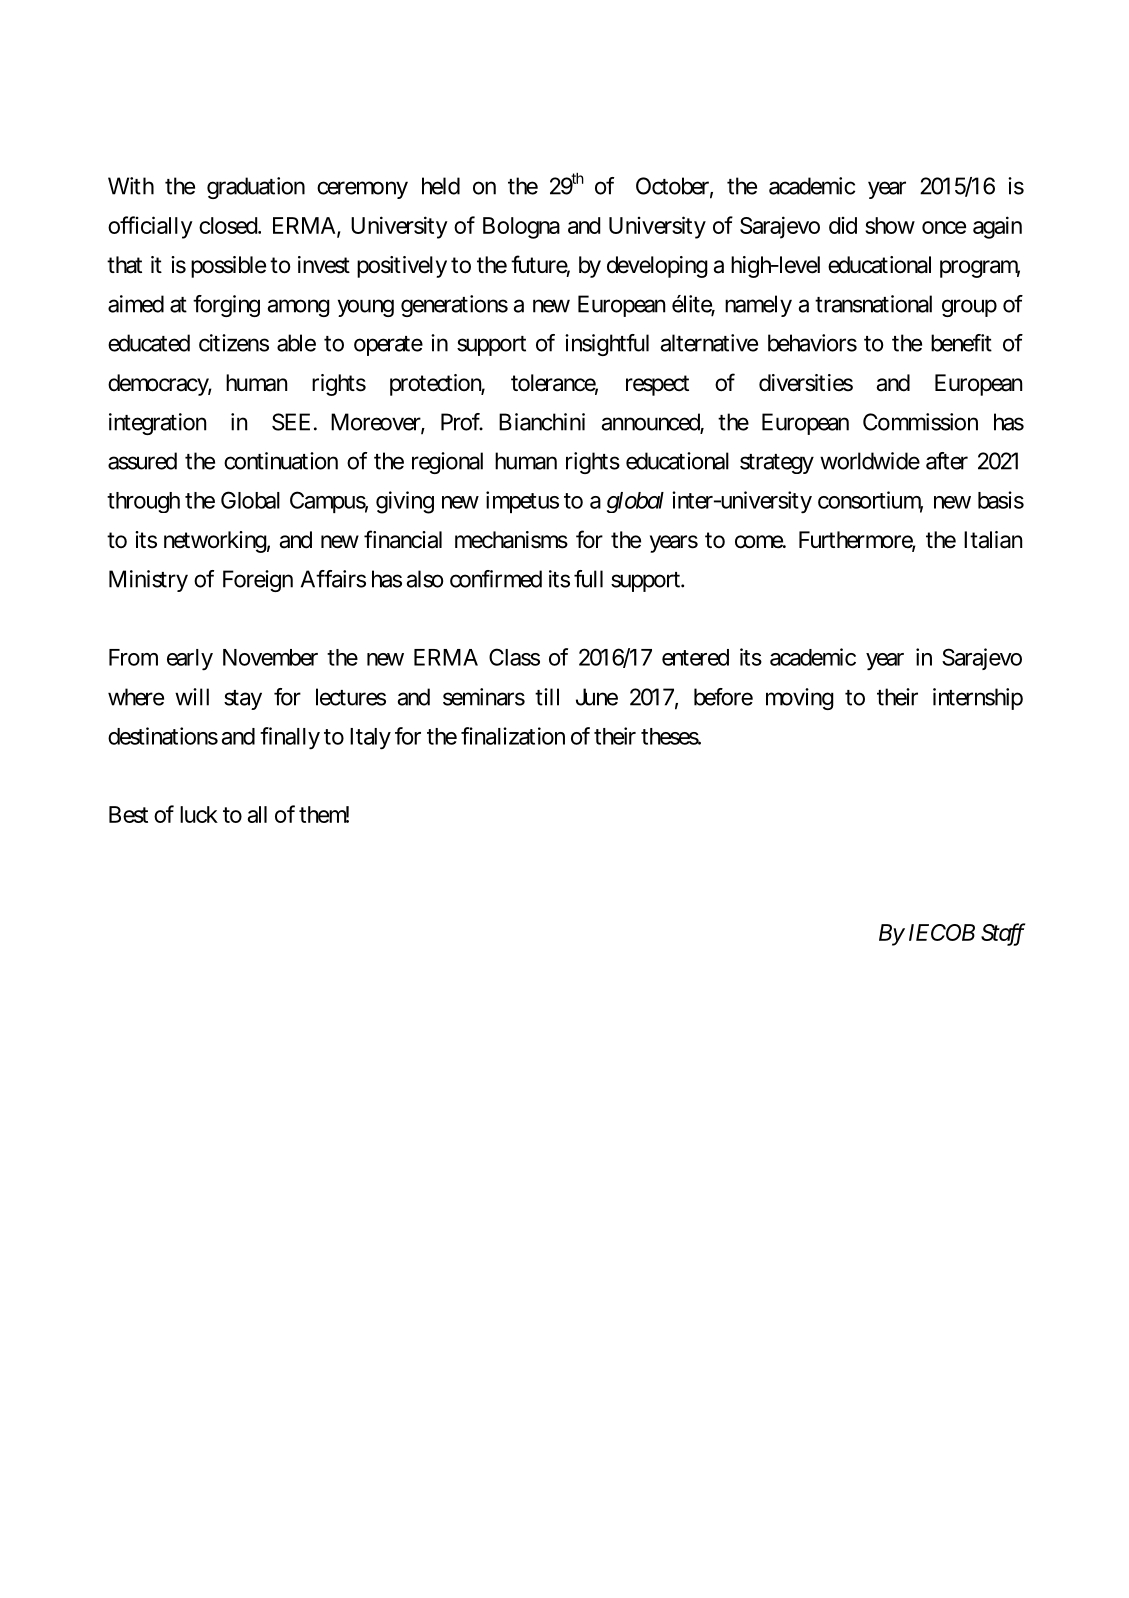 This page has width=1129, height=1598. I want to click on luck, so click(199, 814).
